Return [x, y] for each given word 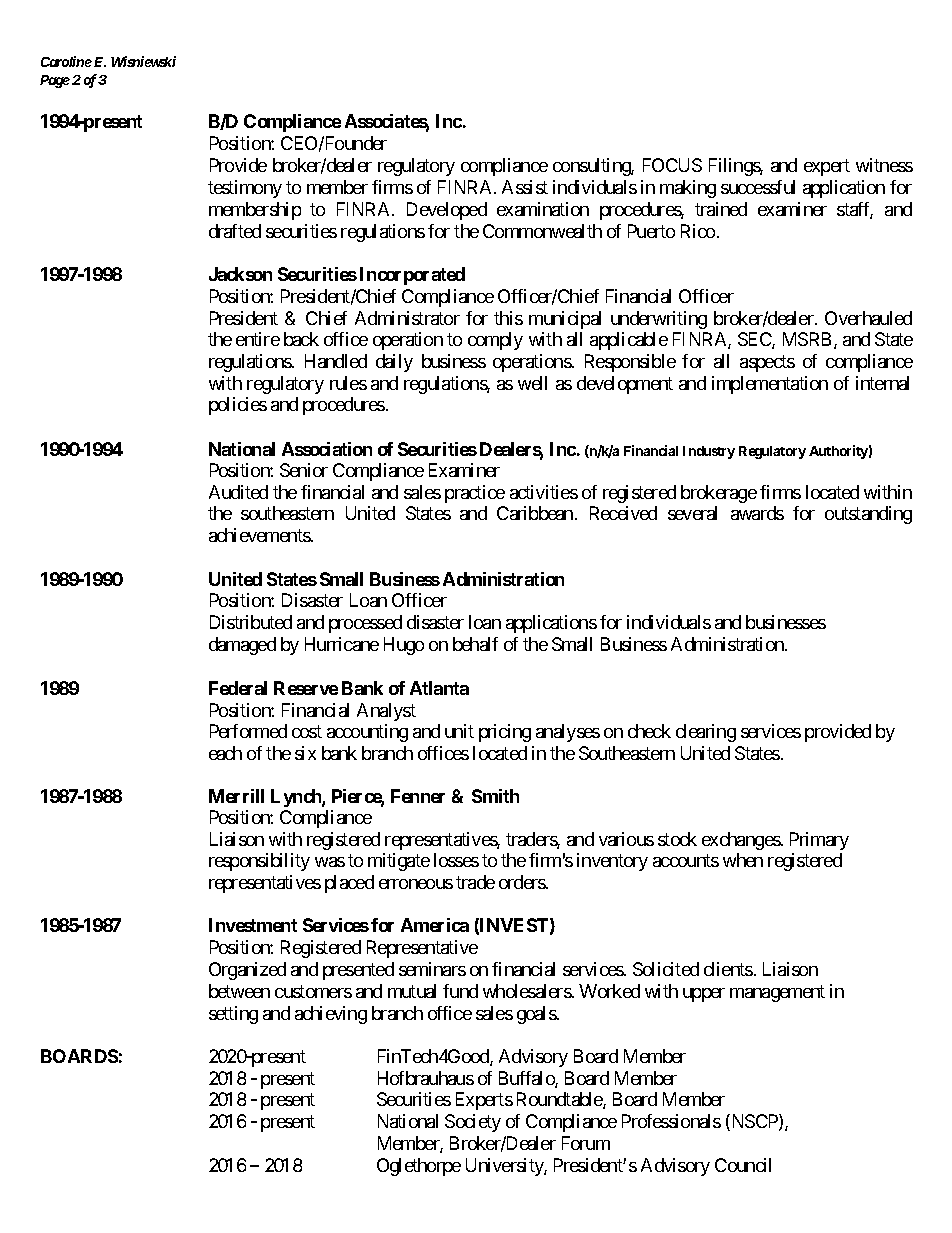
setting [233, 1015]
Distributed [251, 622]
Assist [525, 187]
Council [743, 1165]
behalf [475, 644]
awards [757, 513]
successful [758, 187]
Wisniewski [143, 61]
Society [473, 1123]
